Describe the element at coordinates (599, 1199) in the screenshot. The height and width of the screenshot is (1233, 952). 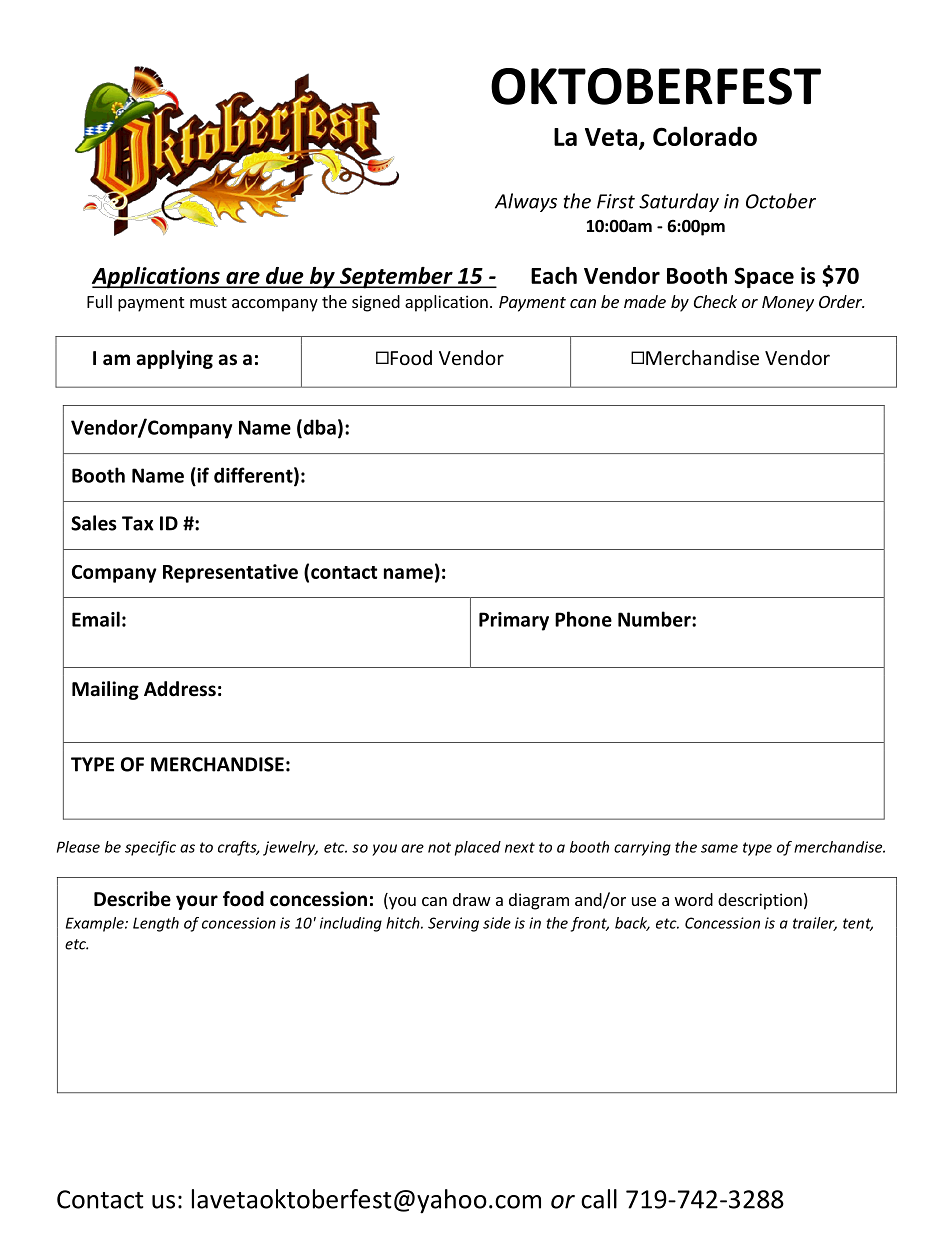
I see `call` at that location.
